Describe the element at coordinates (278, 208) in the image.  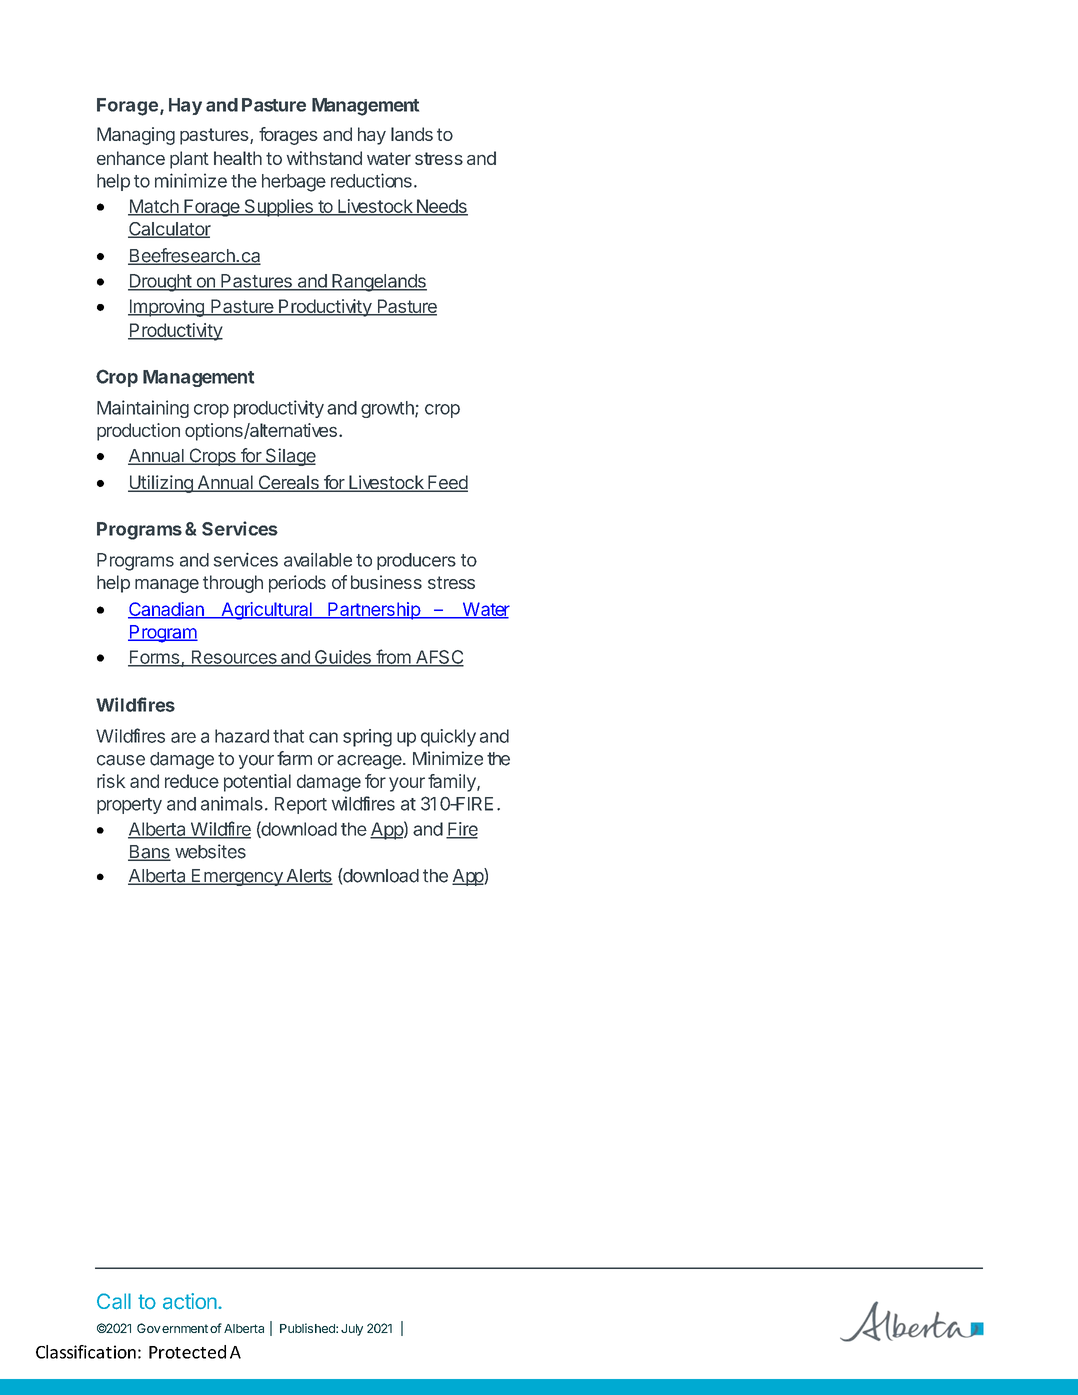
I see `Supplies` at that location.
